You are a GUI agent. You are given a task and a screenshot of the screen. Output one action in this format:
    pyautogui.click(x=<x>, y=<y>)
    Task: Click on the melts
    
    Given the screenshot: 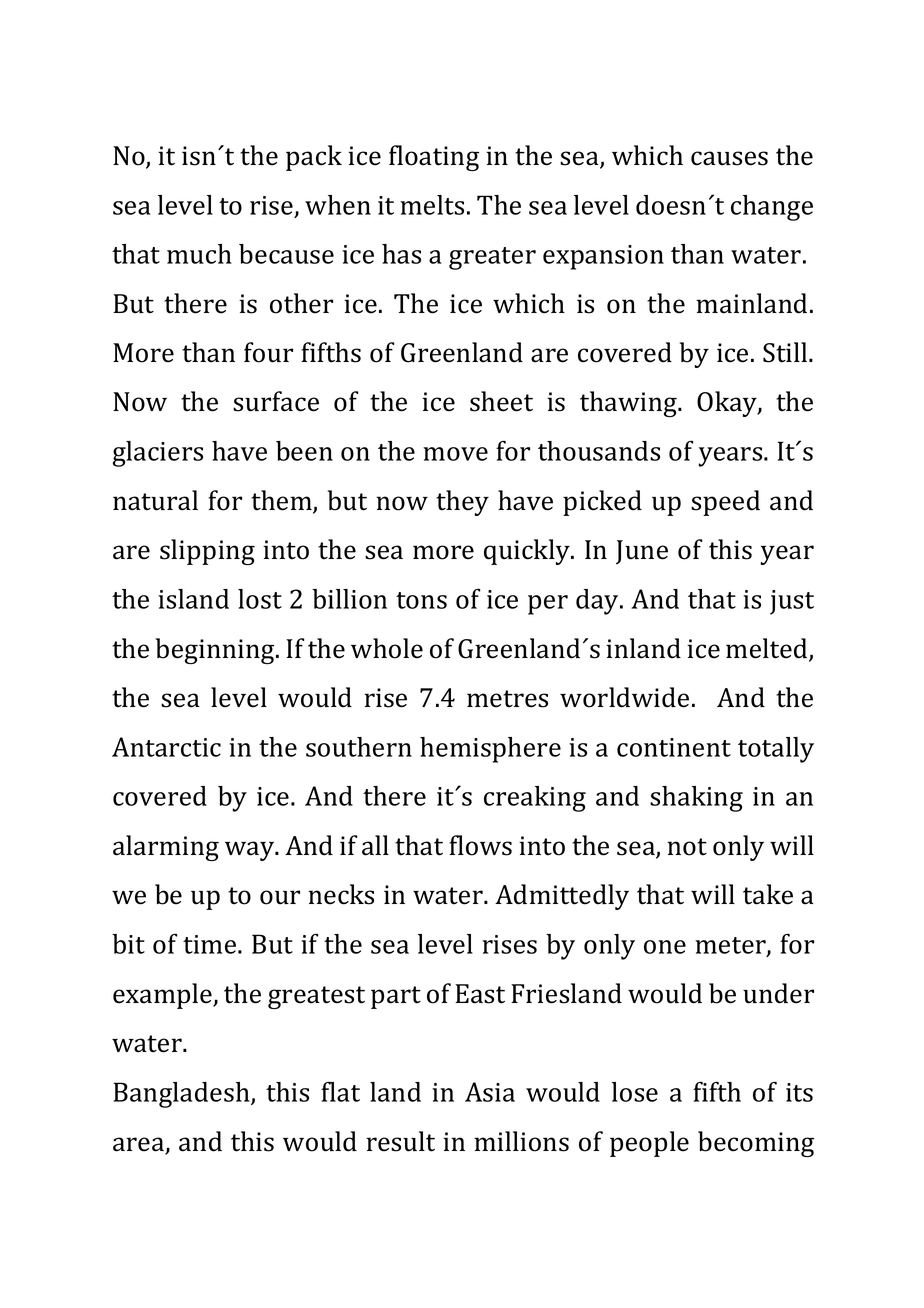 What is the action you would take?
    pyautogui.click(x=432, y=205)
